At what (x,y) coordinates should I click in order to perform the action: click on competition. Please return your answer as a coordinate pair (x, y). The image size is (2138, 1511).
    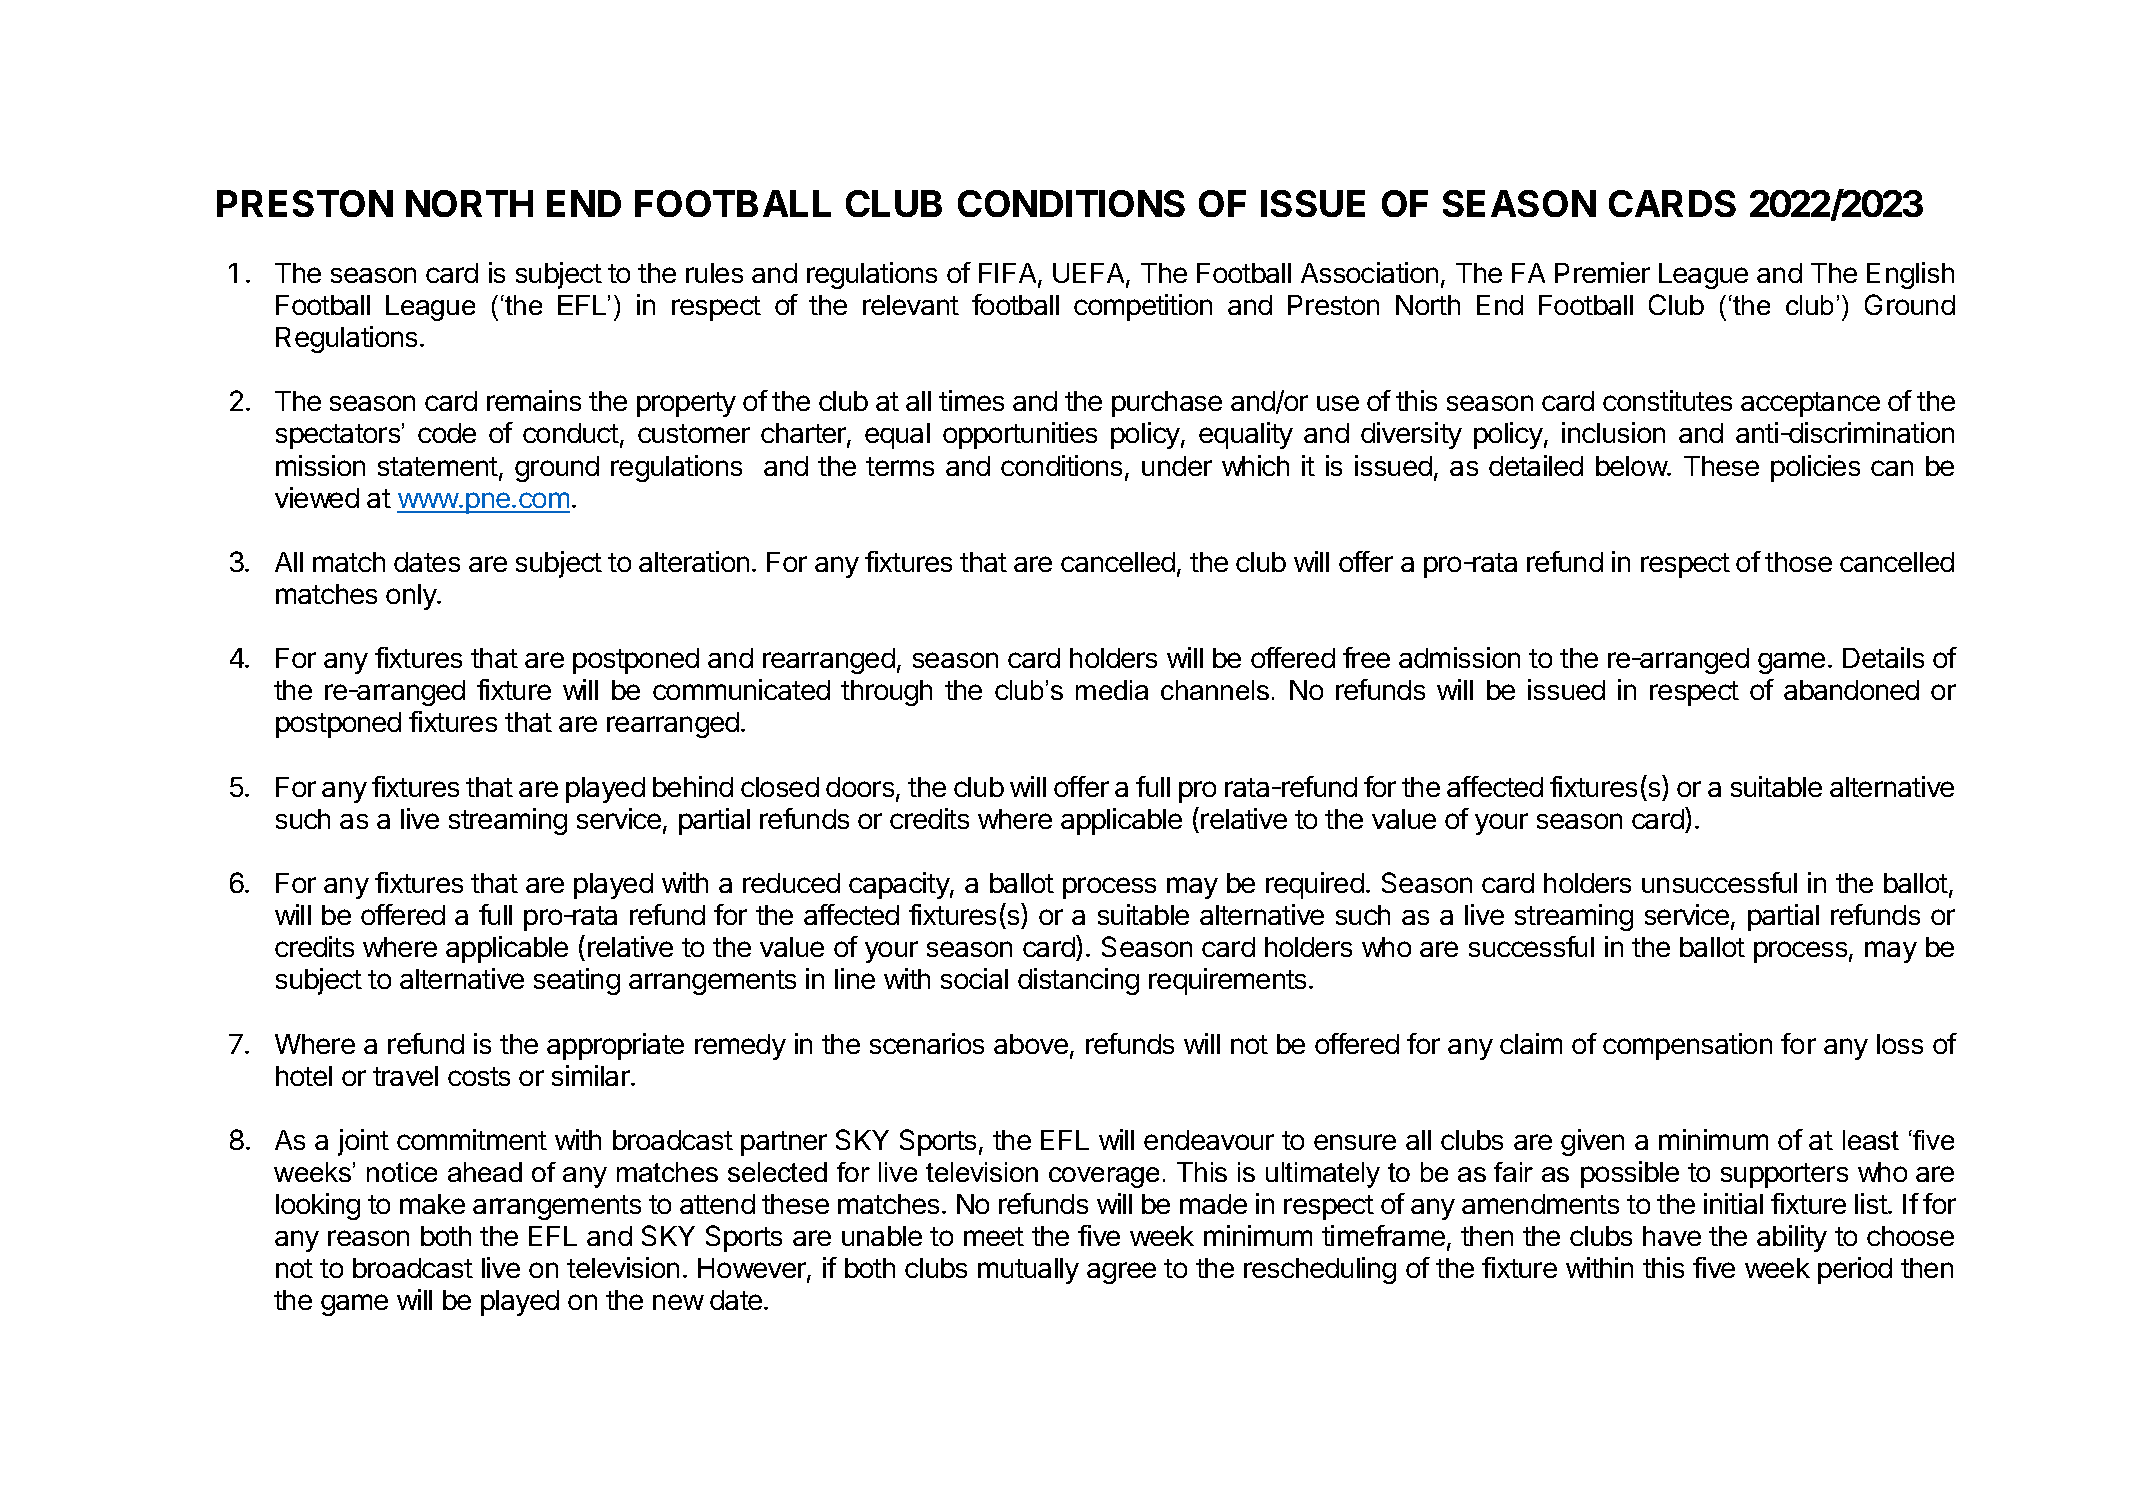
    Looking at the image, I should click on (1143, 307).
